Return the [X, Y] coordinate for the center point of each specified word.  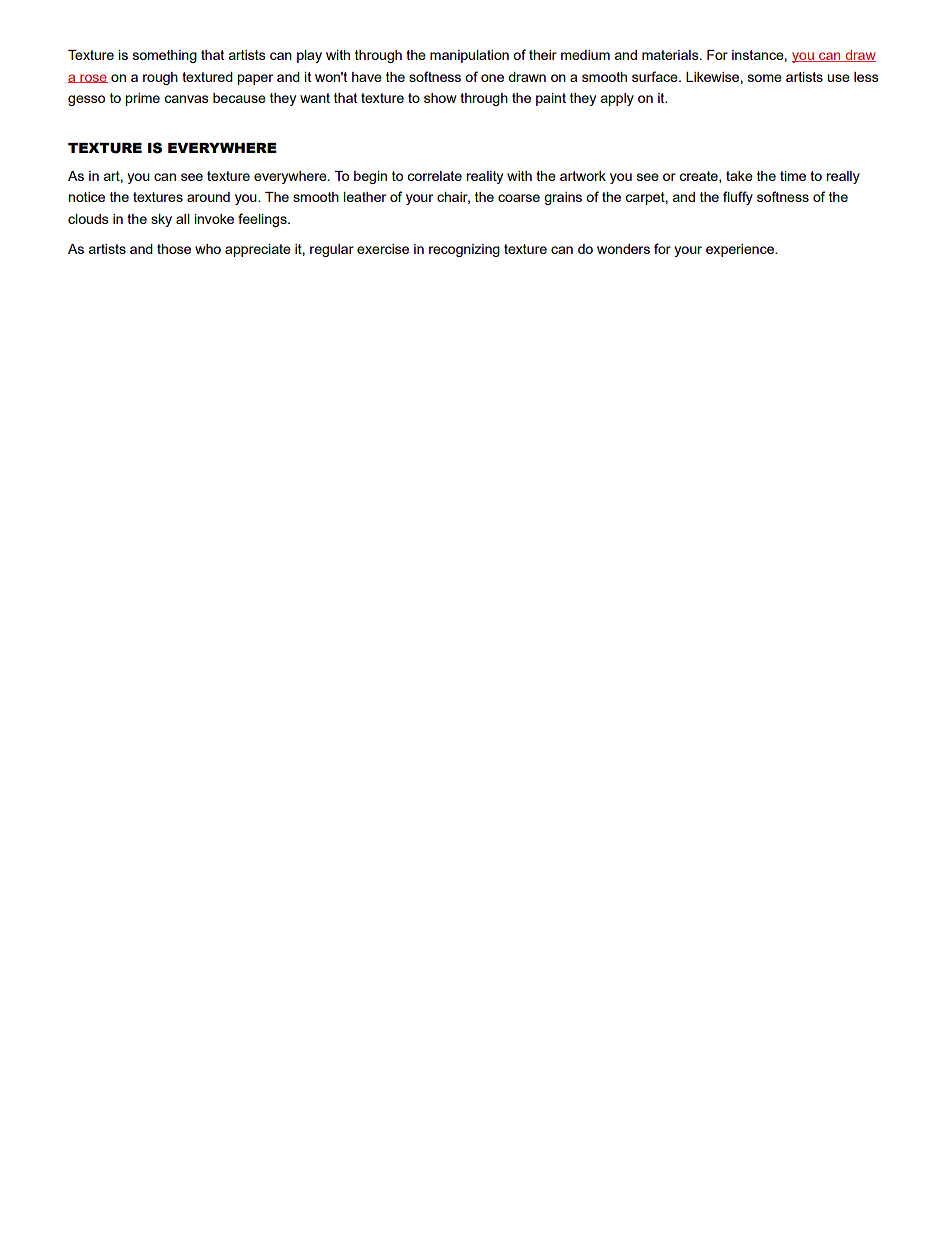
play [309, 56]
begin [370, 177]
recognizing [464, 250]
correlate [434, 176]
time [793, 176]
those [174, 249]
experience [741, 250]
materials [671, 55]
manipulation [469, 56]
